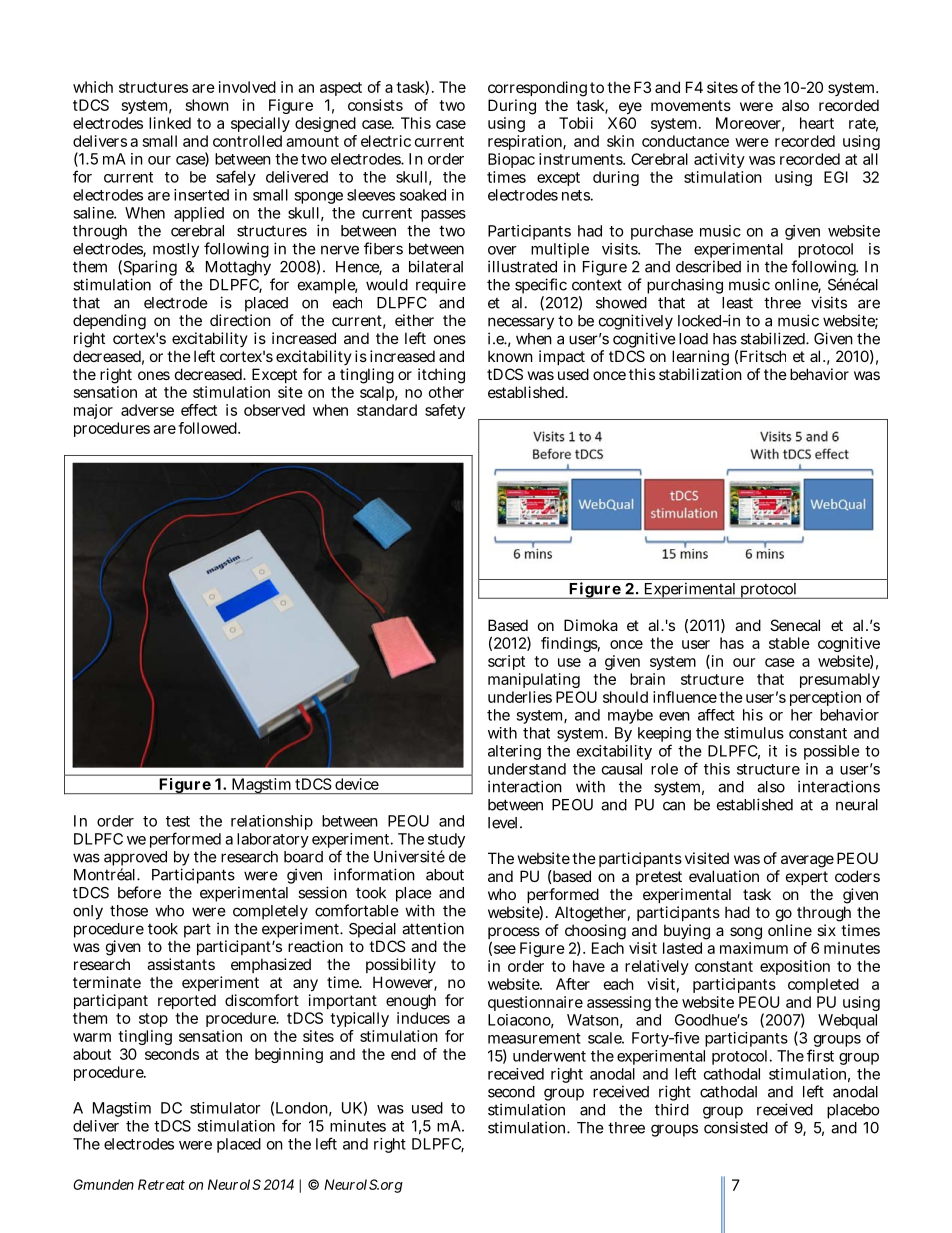  What do you see at coordinates (209, 428) in the page?
I see `followed` at bounding box center [209, 428].
